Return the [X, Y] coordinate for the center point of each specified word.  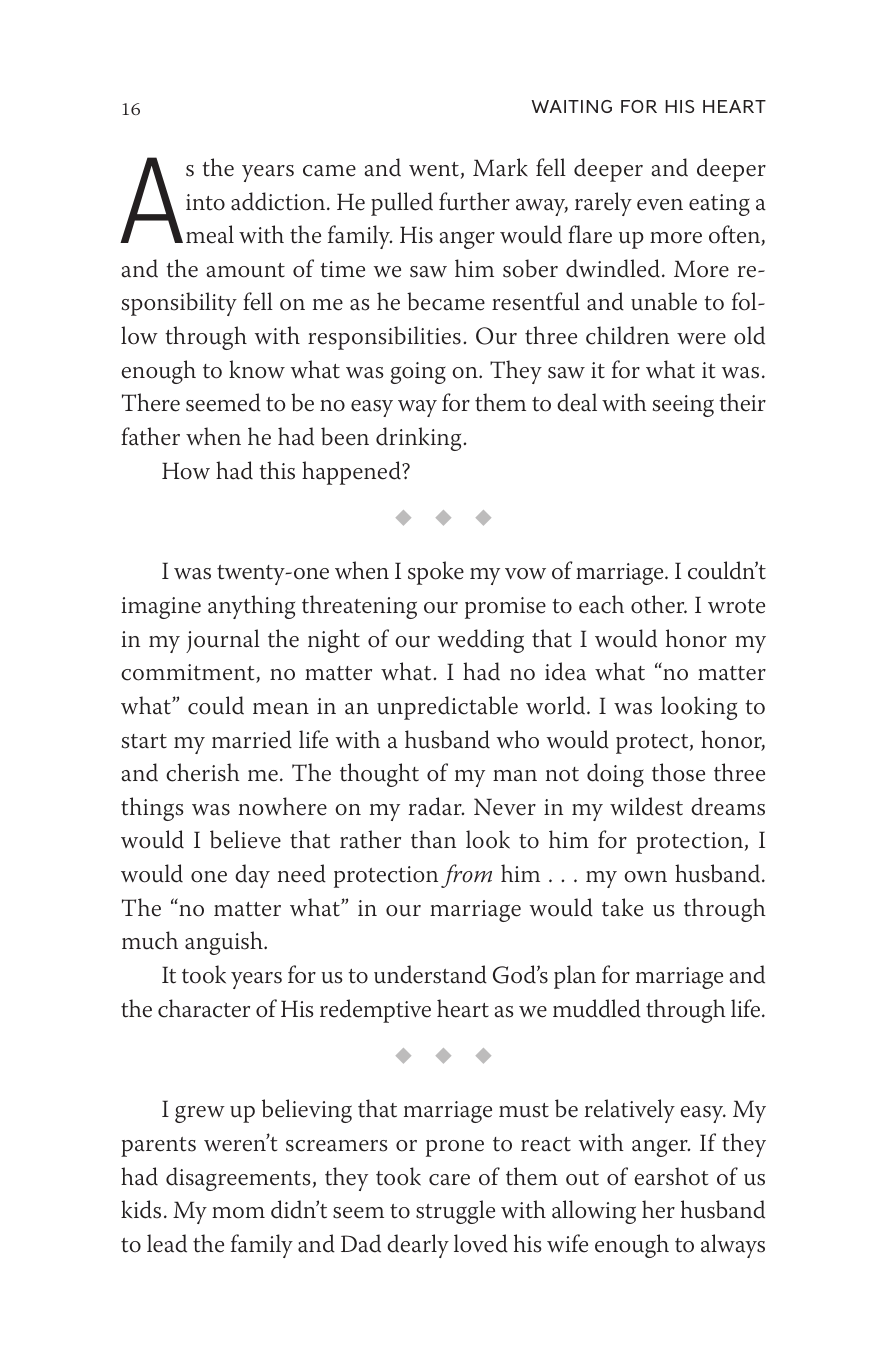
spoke [436, 573]
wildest [646, 806]
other [659, 604]
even [660, 205]
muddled [597, 1008]
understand [430, 974]
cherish [203, 772]
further [474, 201]
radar [436, 806]
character [204, 1008]
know [257, 369]
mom [238, 1213]
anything [251, 607]
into [205, 202]
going [418, 373]
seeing [683, 406]
